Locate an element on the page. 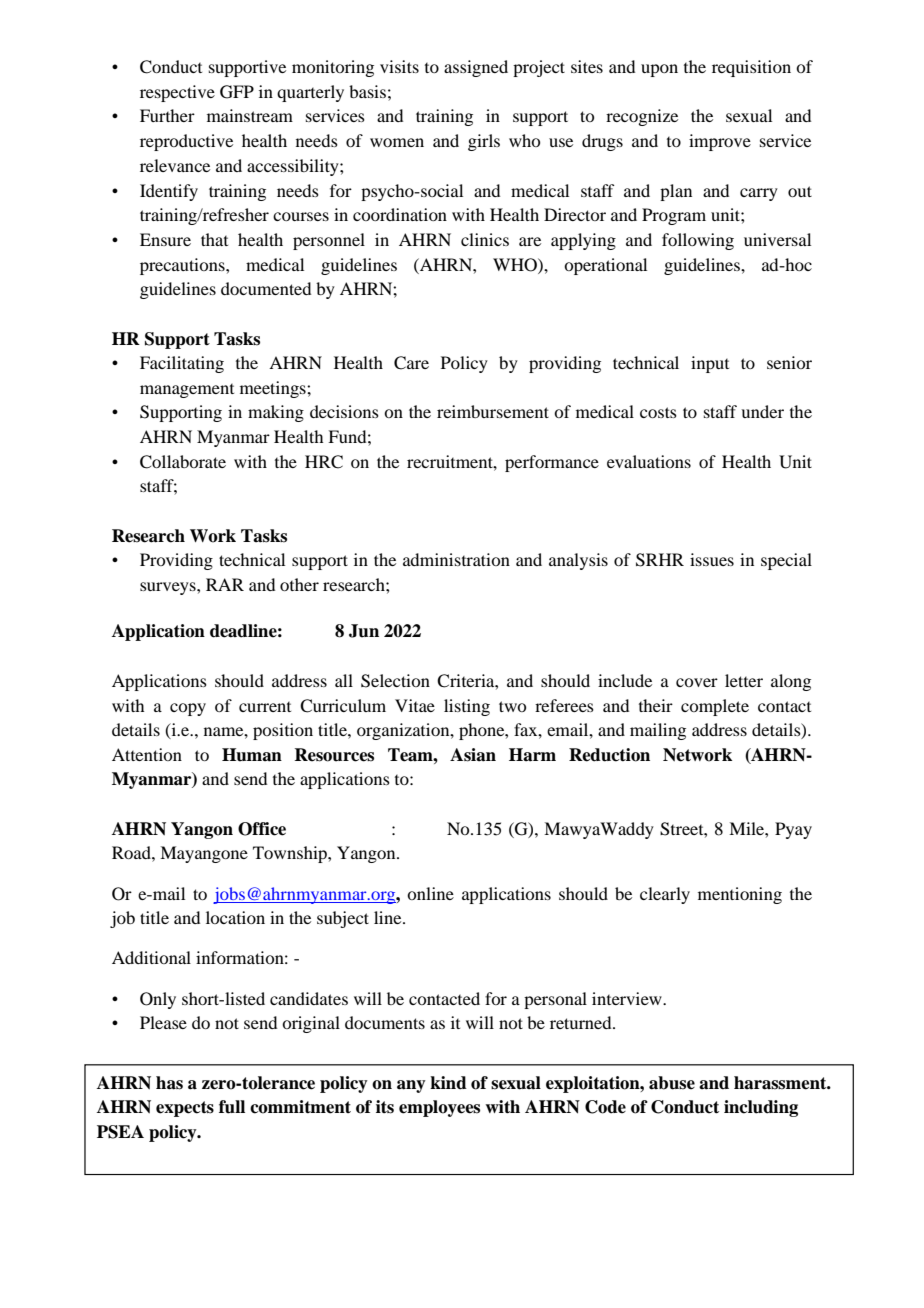  GFP is located at coordinates (237, 92).
